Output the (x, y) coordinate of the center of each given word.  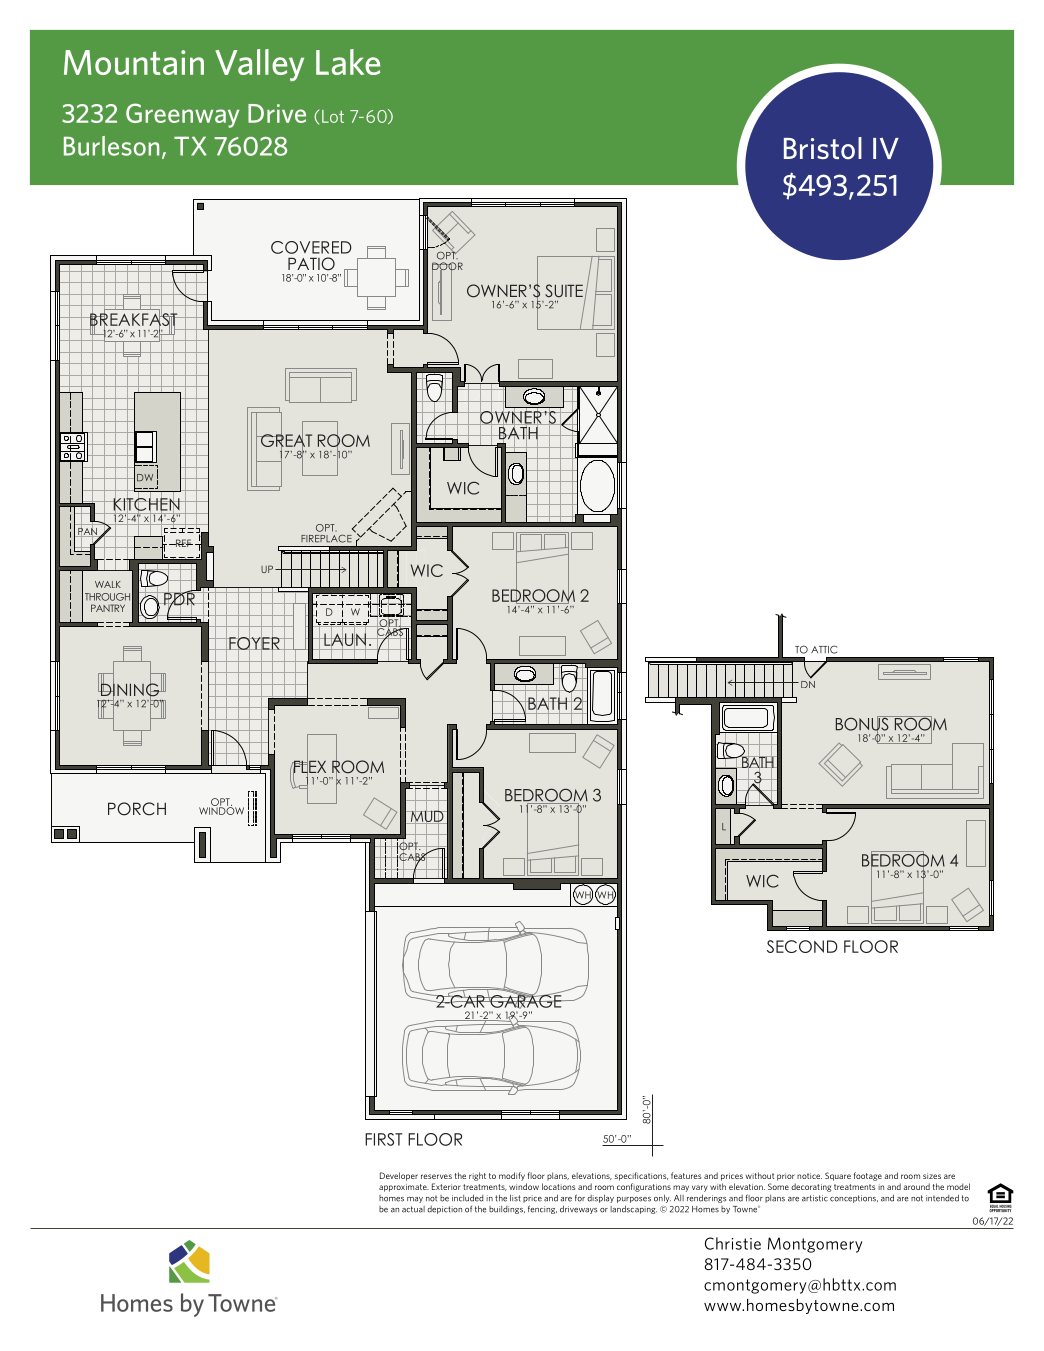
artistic (815, 1198)
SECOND (802, 946)
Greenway (182, 115)
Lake (348, 62)
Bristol (823, 148)
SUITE (564, 291)
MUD (427, 816)
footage (868, 1176)
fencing (542, 1209)
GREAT (285, 441)
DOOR (447, 267)
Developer (399, 1176)
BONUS (863, 724)
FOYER (254, 643)
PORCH (137, 809)
